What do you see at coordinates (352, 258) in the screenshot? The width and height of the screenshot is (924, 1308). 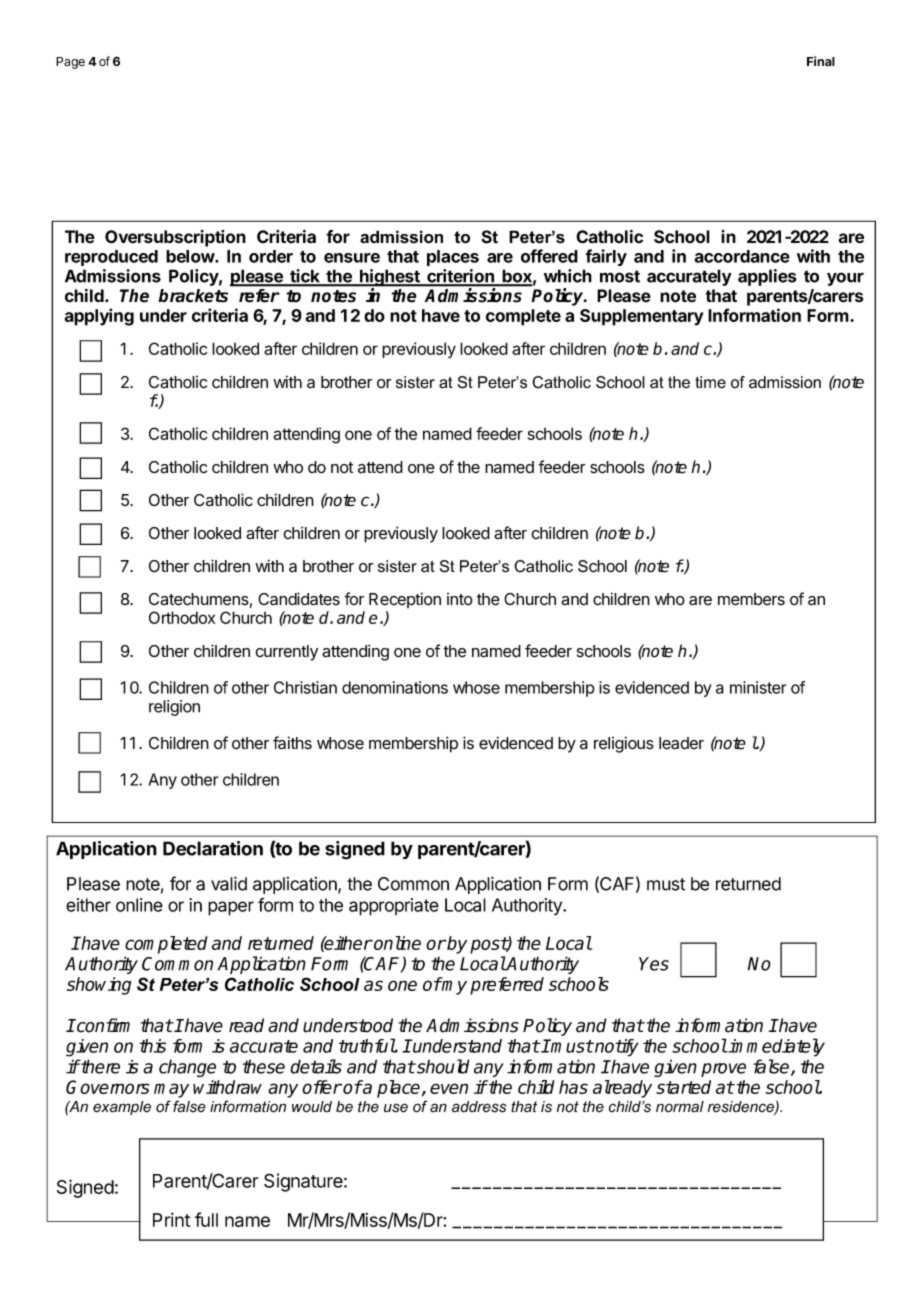 I see `ensure` at bounding box center [352, 258].
